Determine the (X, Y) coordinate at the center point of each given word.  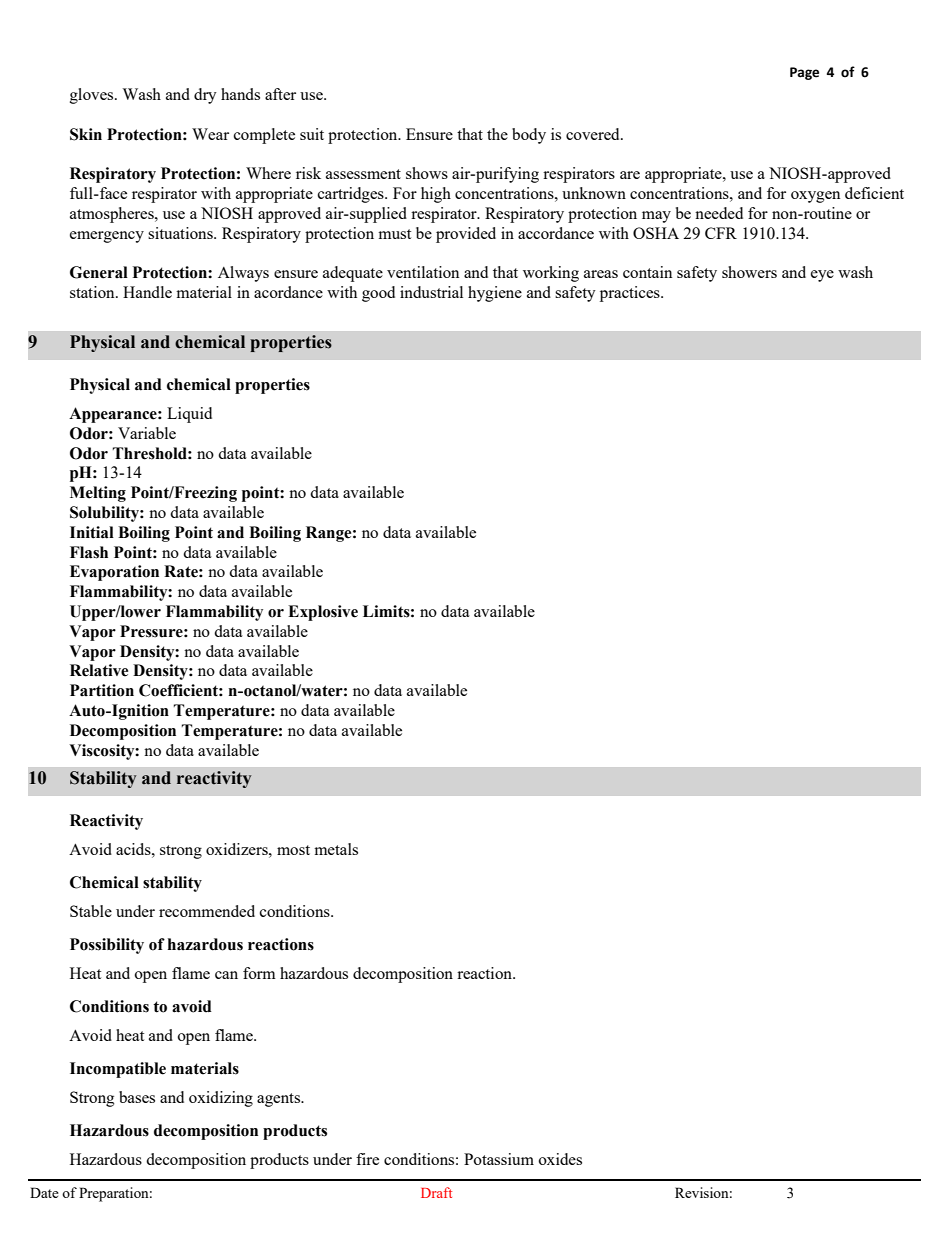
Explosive (323, 613)
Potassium (499, 1159)
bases (137, 1097)
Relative (99, 670)
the (497, 134)
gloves (93, 96)
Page (804, 73)
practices (631, 294)
